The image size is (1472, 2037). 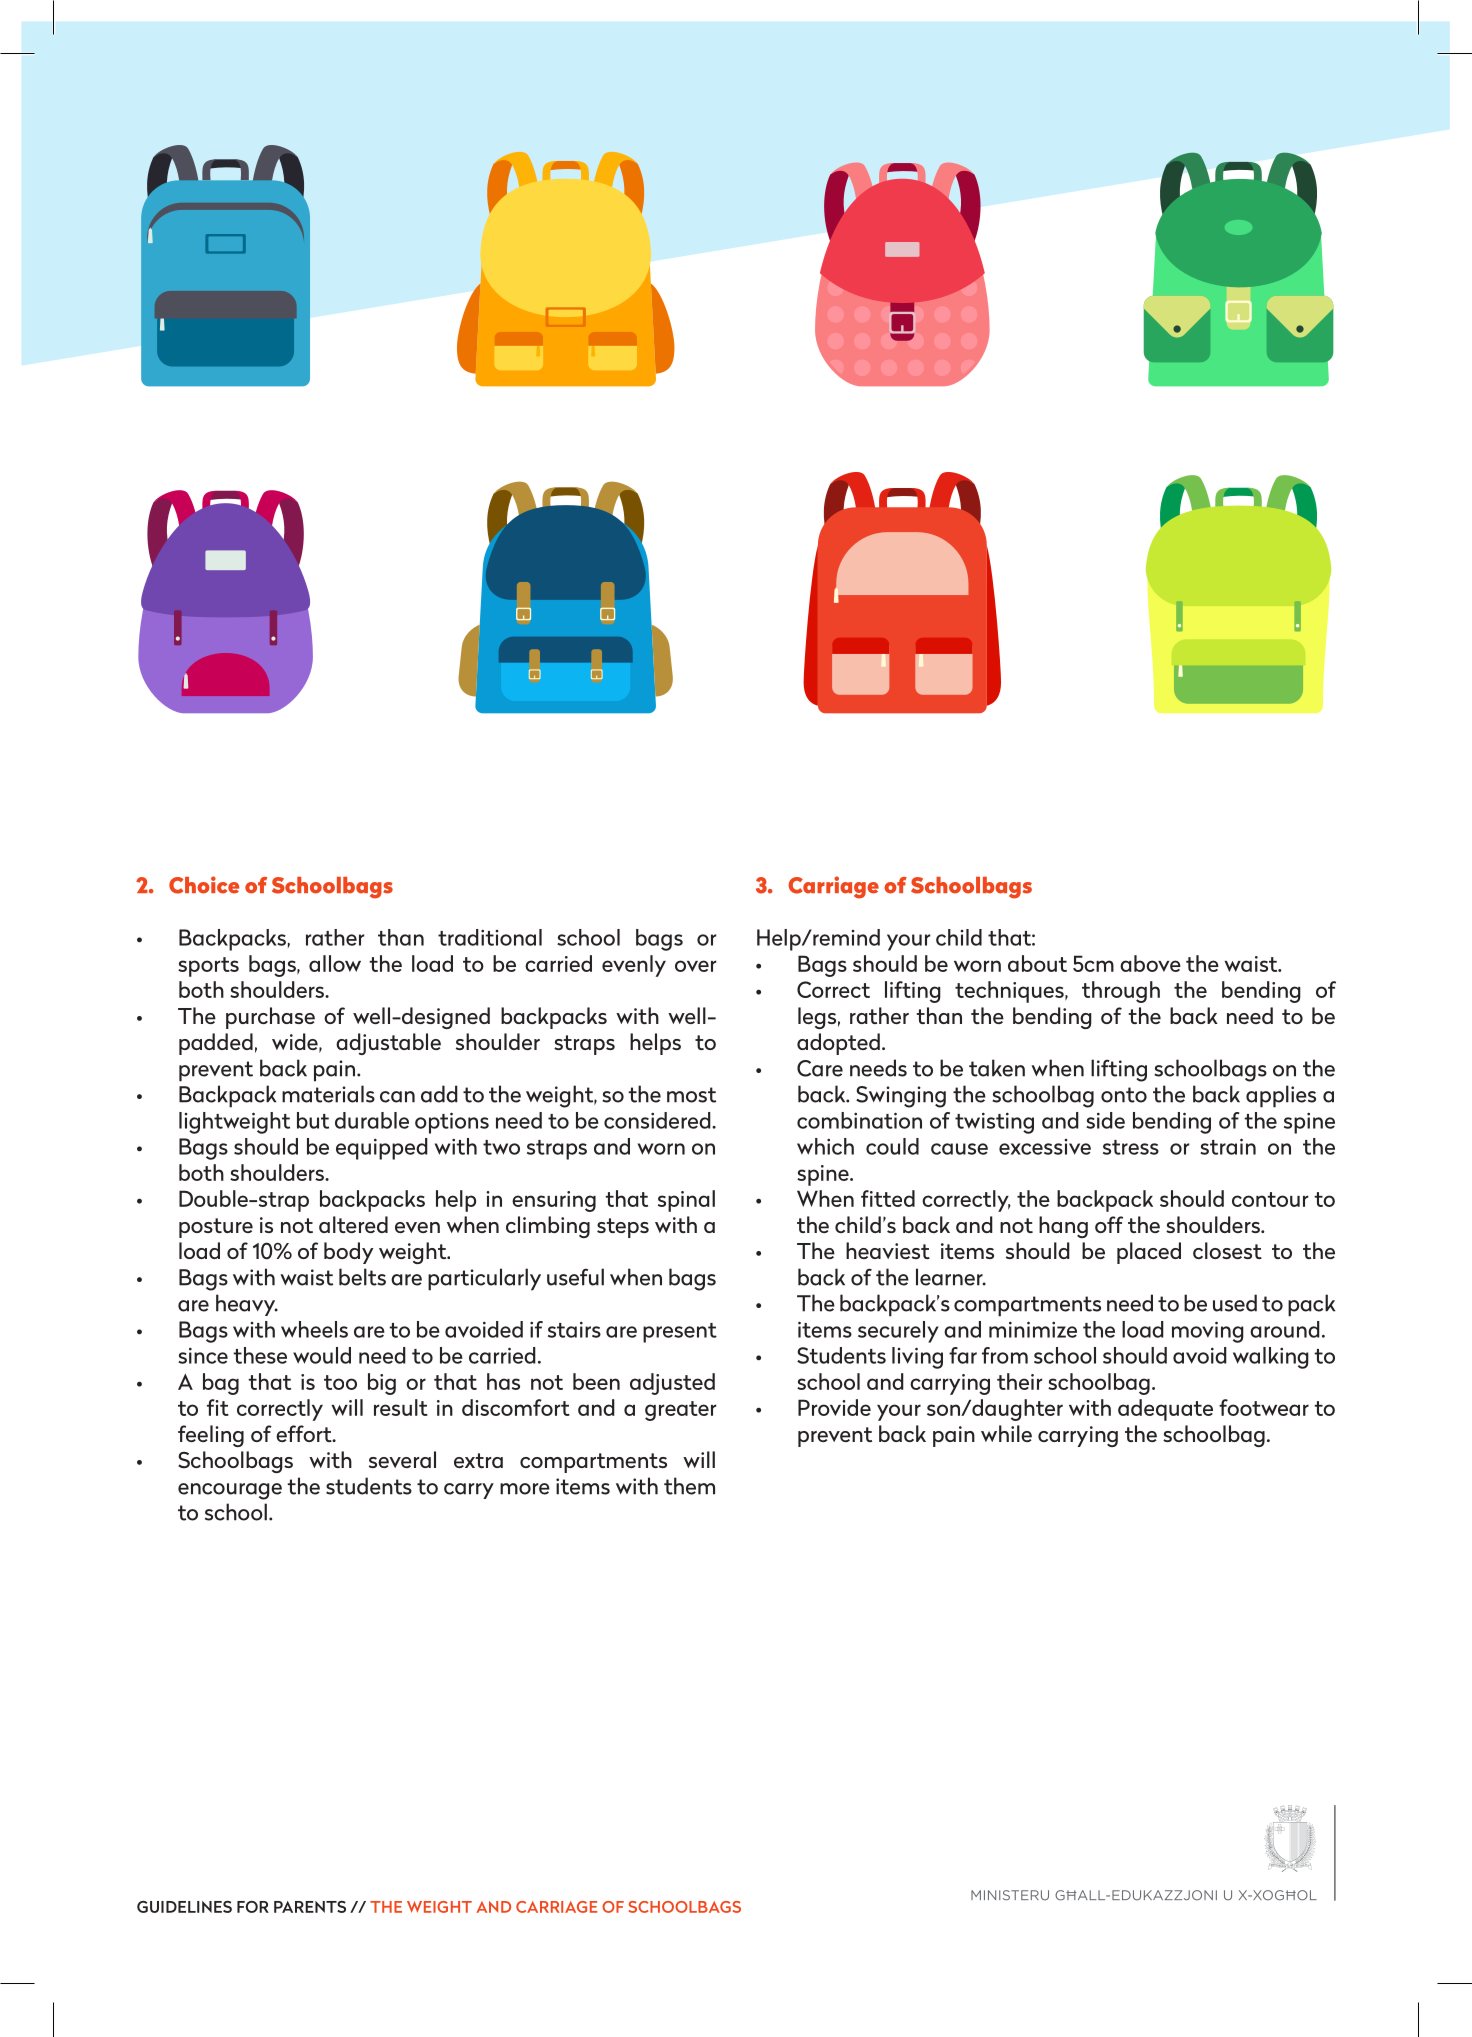 I want to click on them, so click(x=689, y=1486).
